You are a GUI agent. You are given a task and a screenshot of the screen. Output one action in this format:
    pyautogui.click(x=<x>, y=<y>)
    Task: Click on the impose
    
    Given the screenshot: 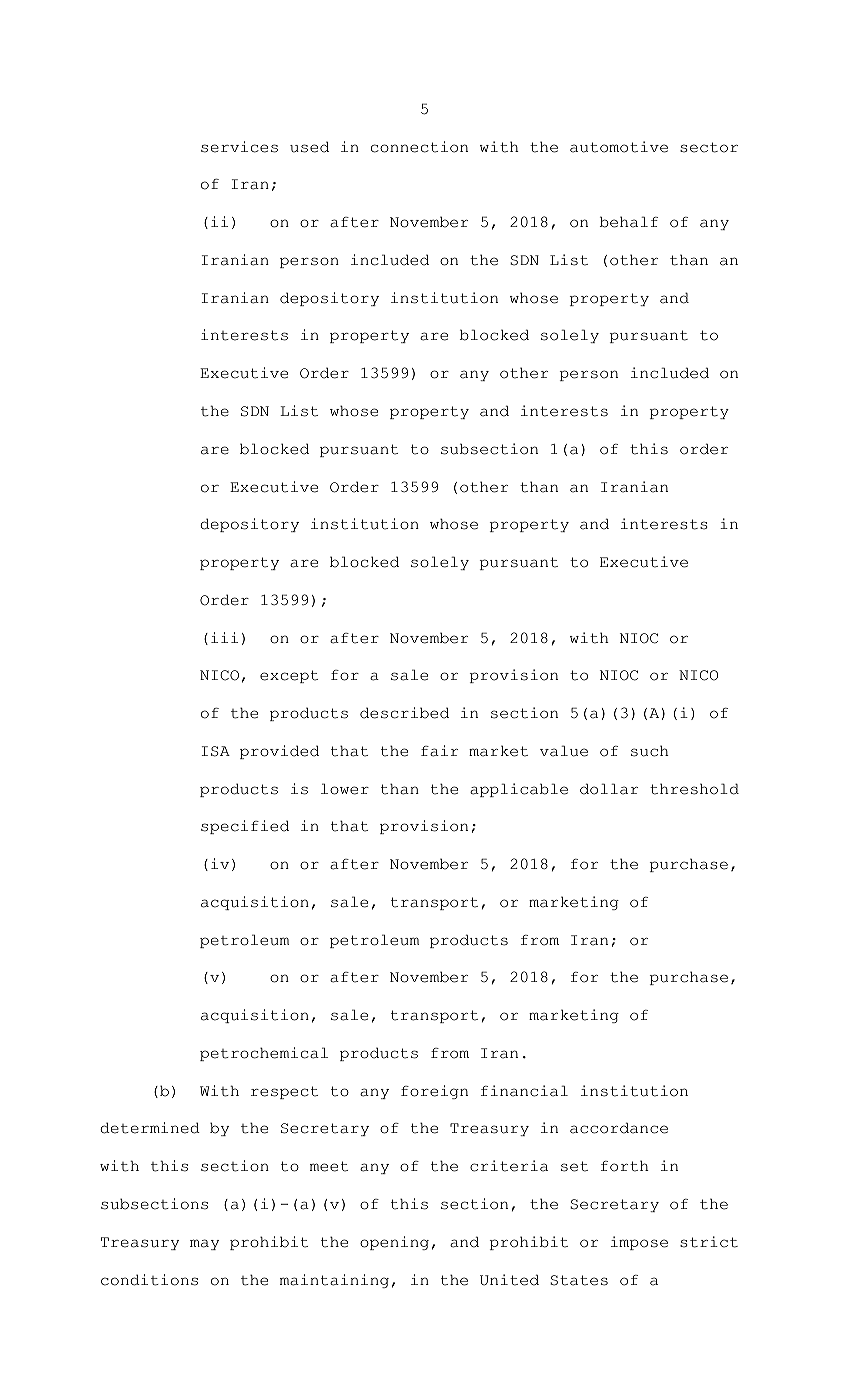 What is the action you would take?
    pyautogui.click(x=639, y=1243)
